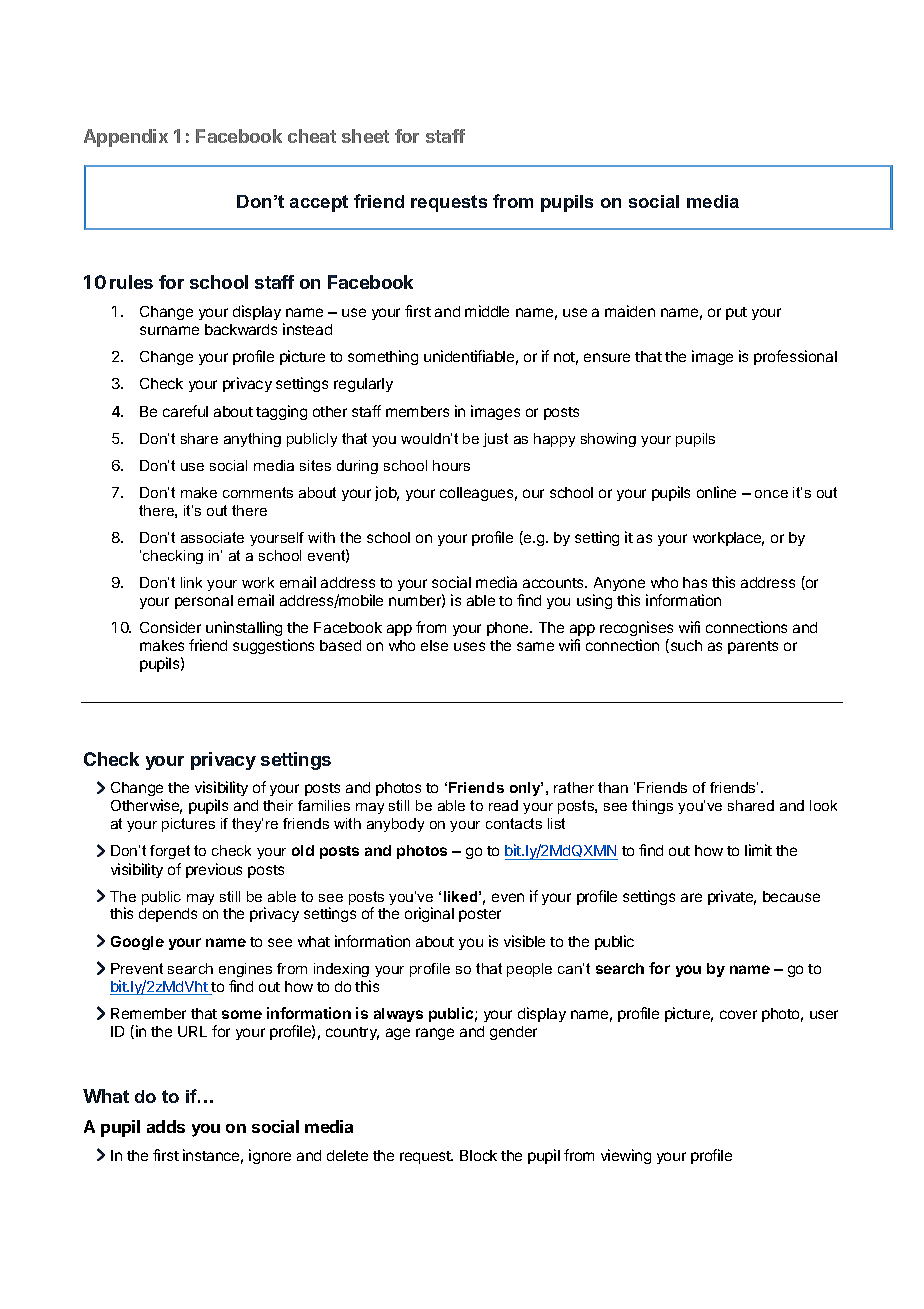  What do you see at coordinates (166, 1126) in the screenshot?
I see `adds` at bounding box center [166, 1126].
